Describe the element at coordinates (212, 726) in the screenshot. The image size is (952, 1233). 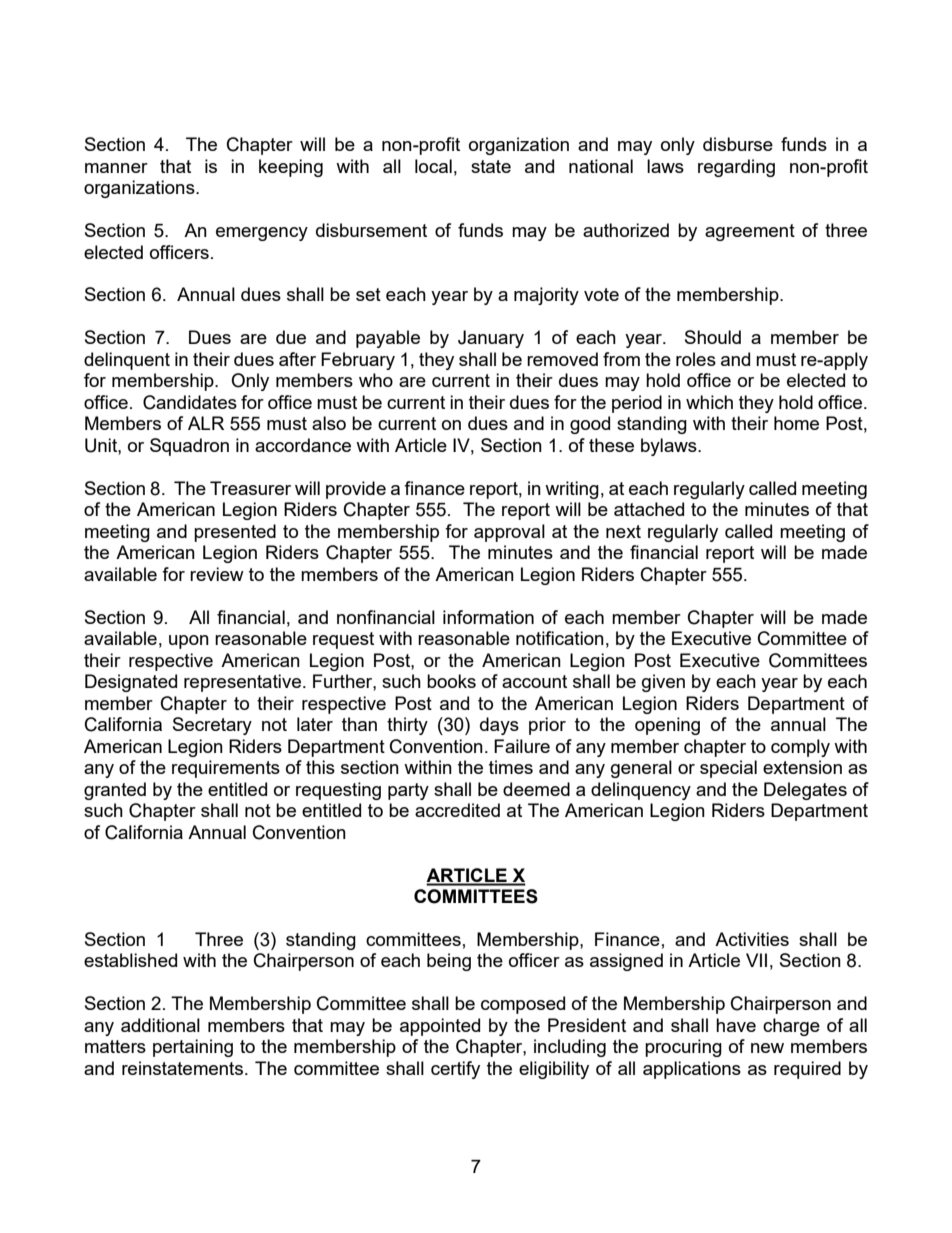
I see `Secretary` at that location.
